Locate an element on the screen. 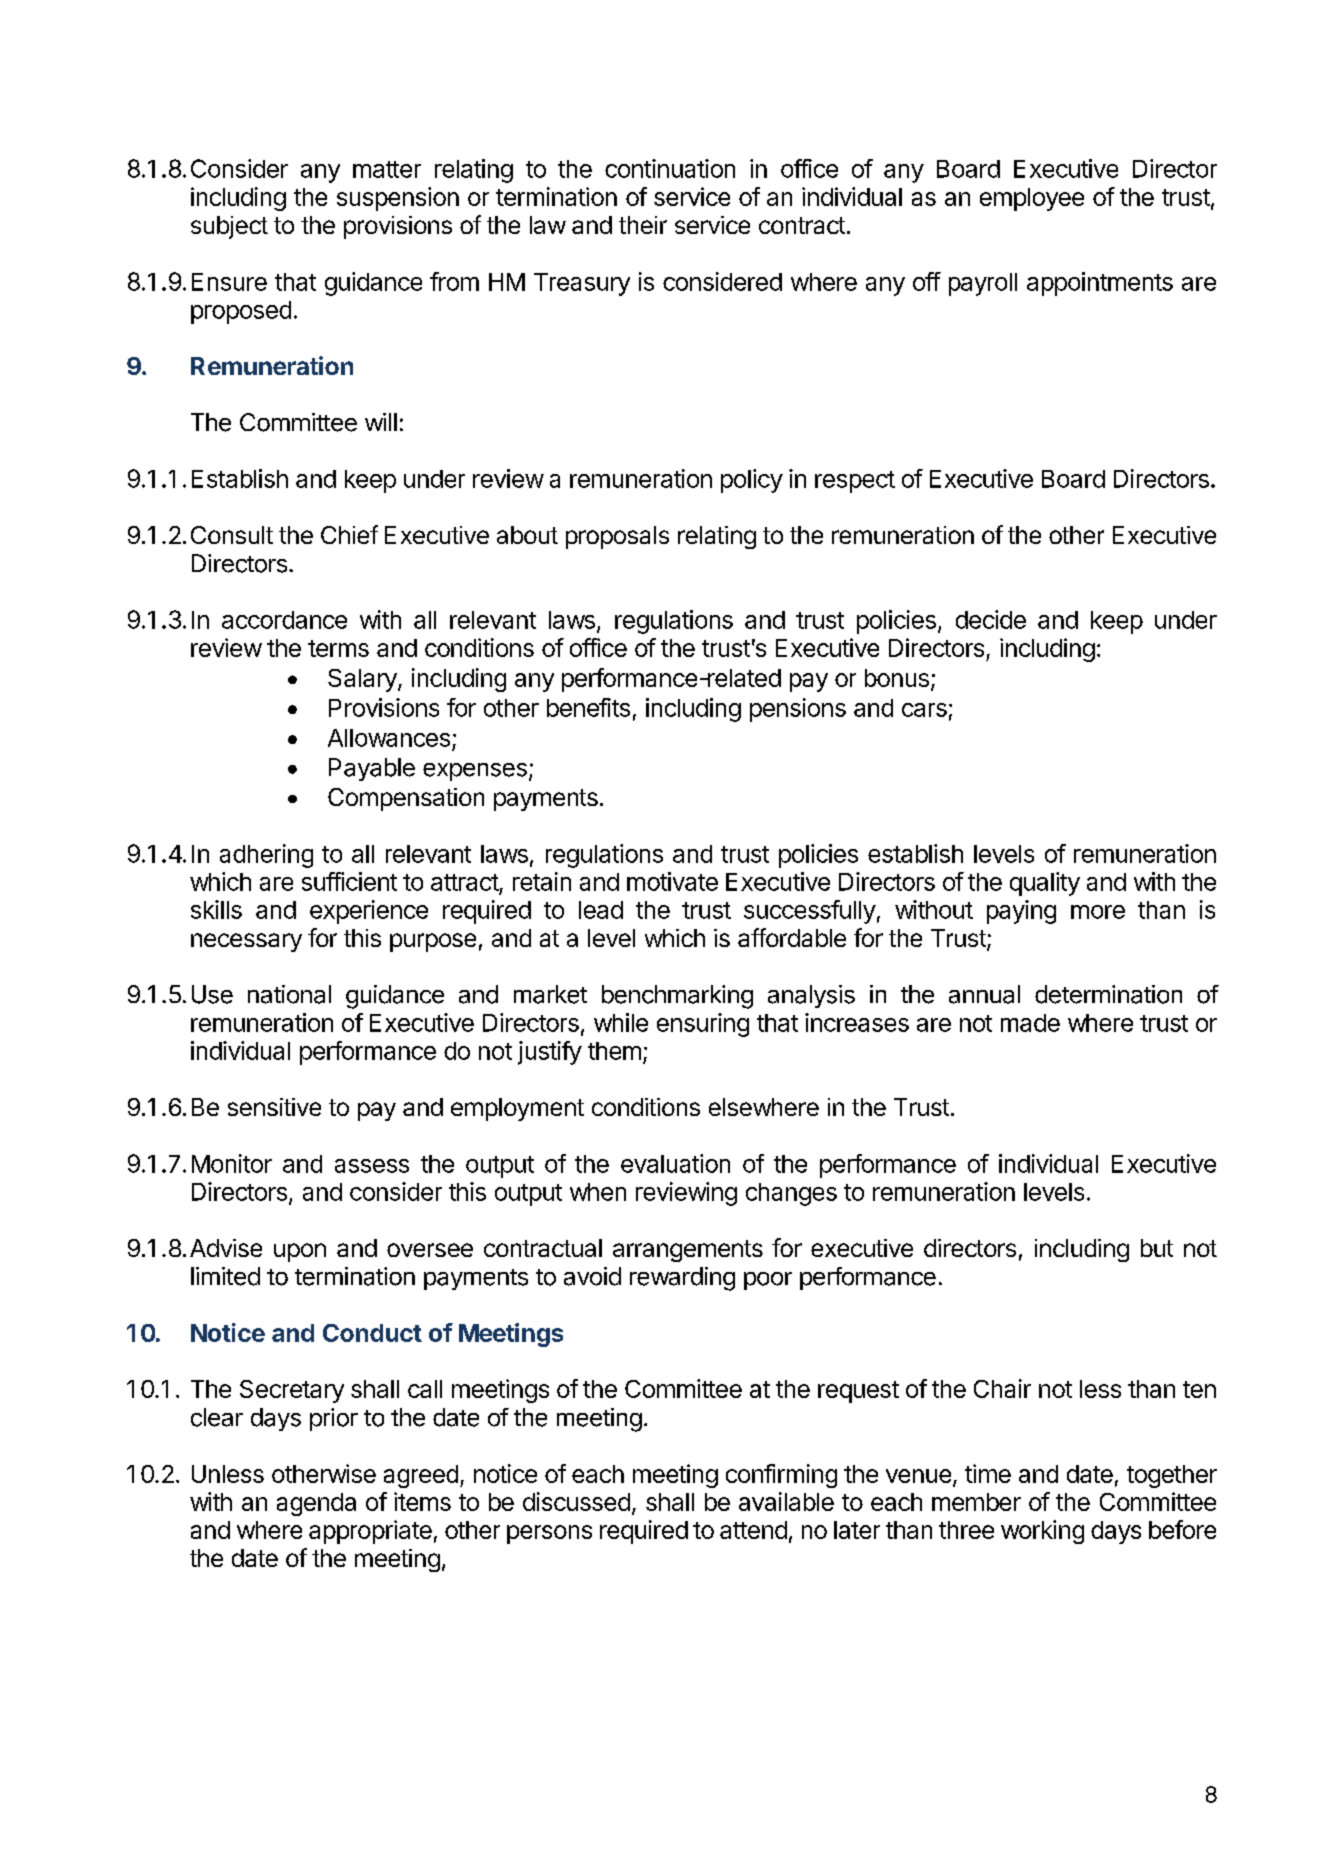 The image size is (1327, 1876). their is located at coordinates (643, 225).
